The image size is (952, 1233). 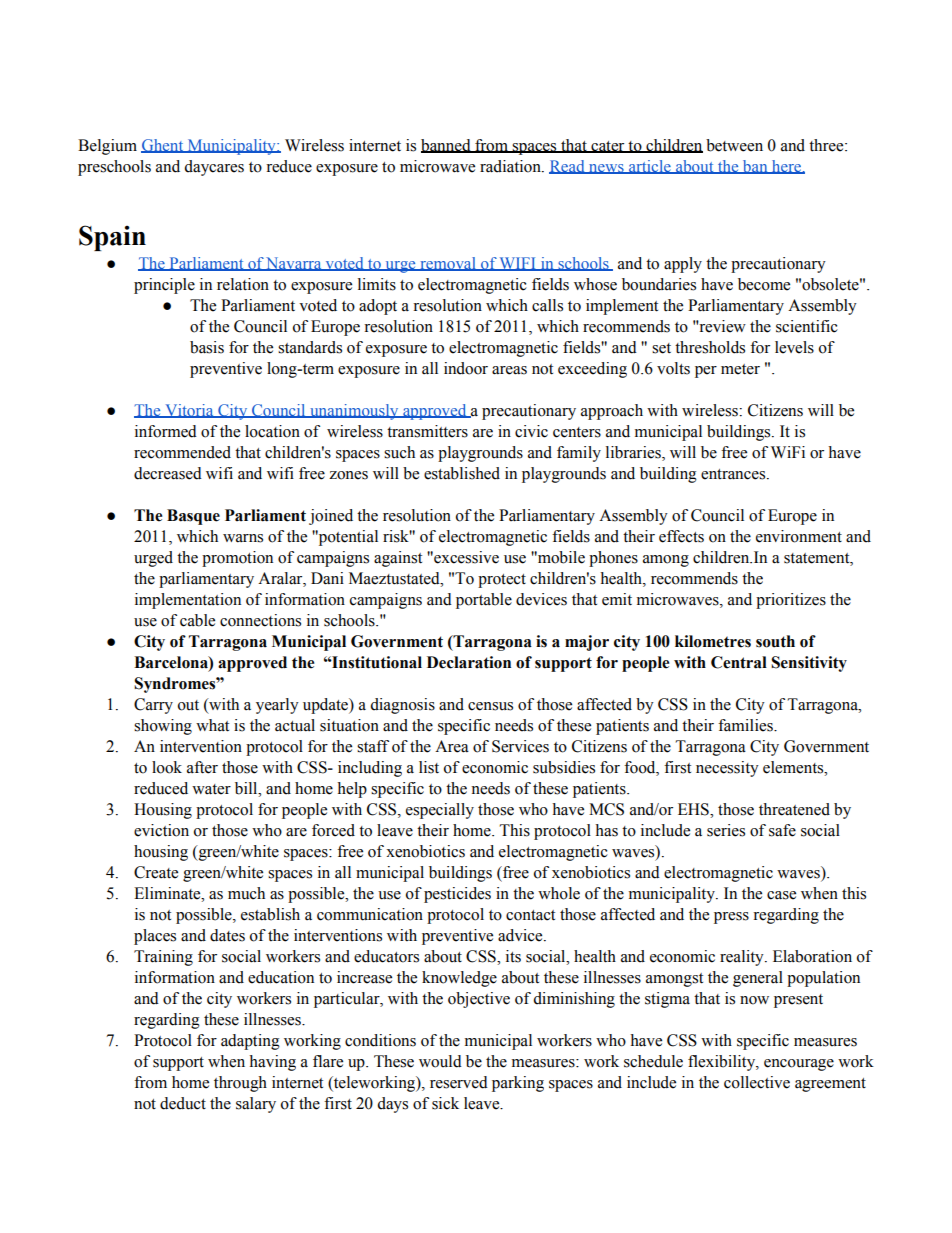 What do you see at coordinates (726, 830) in the screenshot?
I see `series` at bounding box center [726, 830].
